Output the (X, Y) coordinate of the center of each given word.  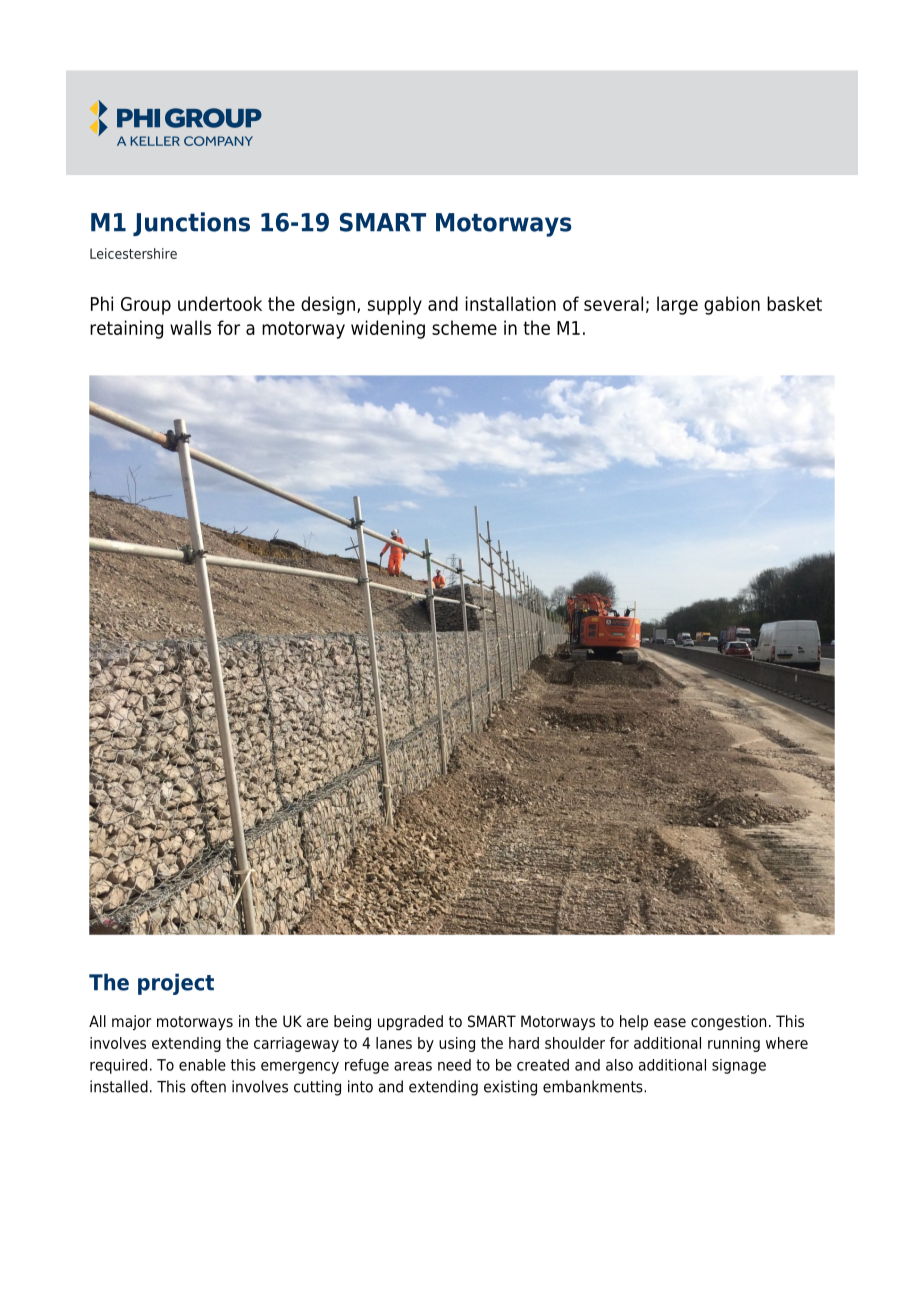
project (176, 984)
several (613, 303)
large (677, 305)
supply (395, 305)
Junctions (191, 224)
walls (190, 327)
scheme (464, 327)
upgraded (410, 1023)
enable (202, 1065)
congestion (728, 1023)
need (454, 1065)
